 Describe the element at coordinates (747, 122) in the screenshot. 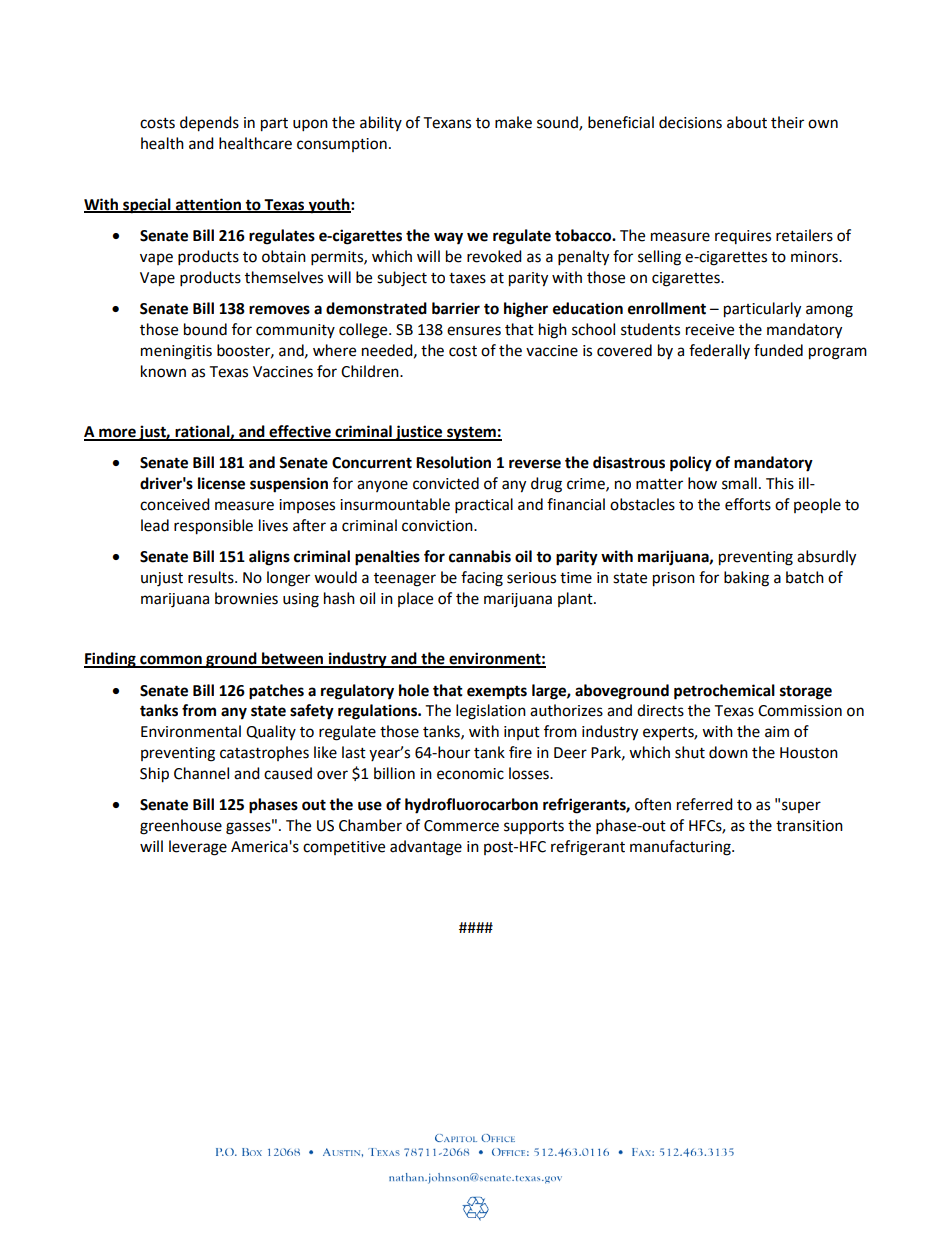

I see `about` at that location.
